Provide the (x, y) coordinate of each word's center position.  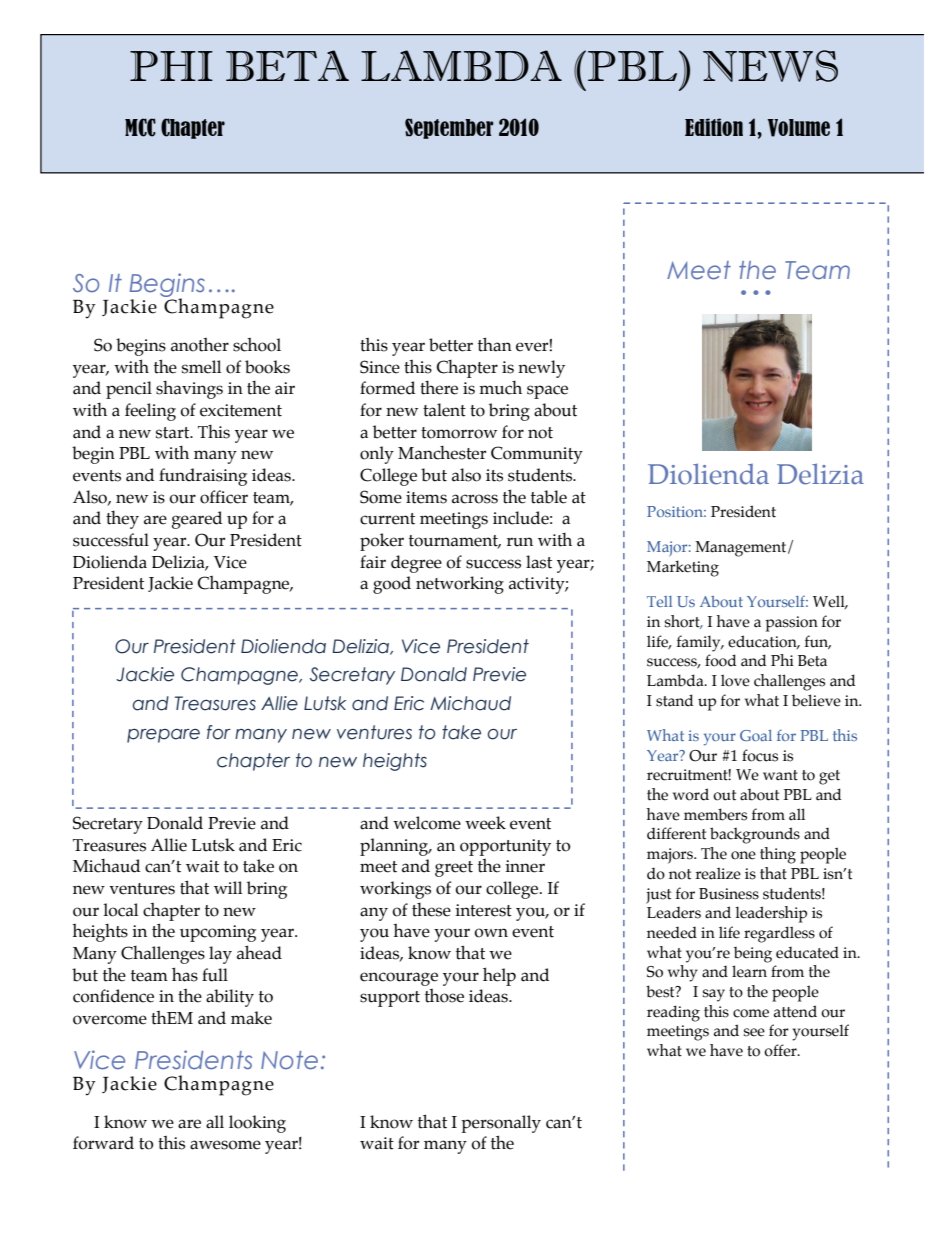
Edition (714, 127)
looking (257, 1124)
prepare (163, 736)
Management (742, 549)
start (174, 433)
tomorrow (459, 433)
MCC (140, 127)
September (449, 128)
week (485, 823)
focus (760, 755)
